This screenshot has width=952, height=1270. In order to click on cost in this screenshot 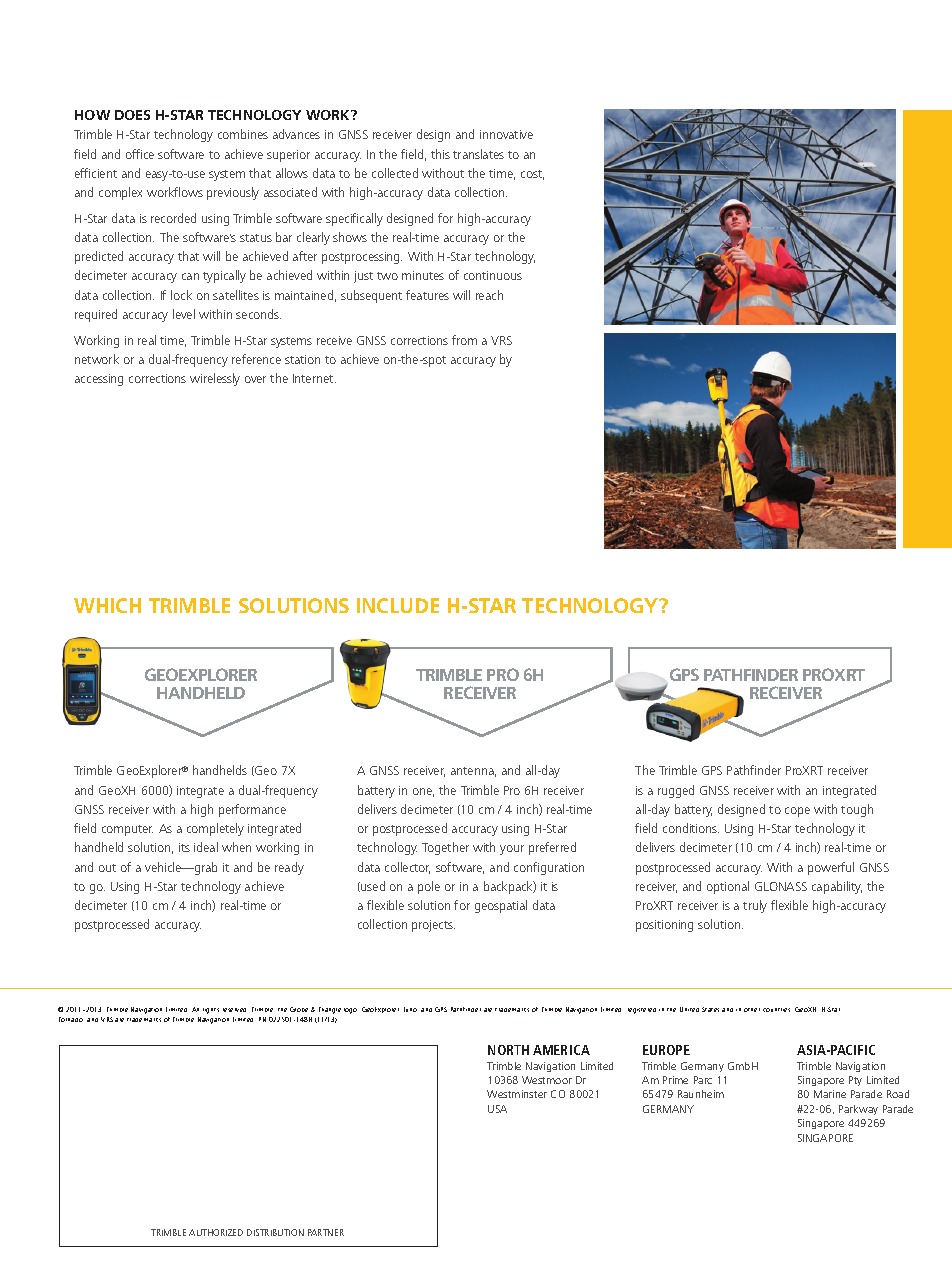, I will do `click(532, 175)`.
